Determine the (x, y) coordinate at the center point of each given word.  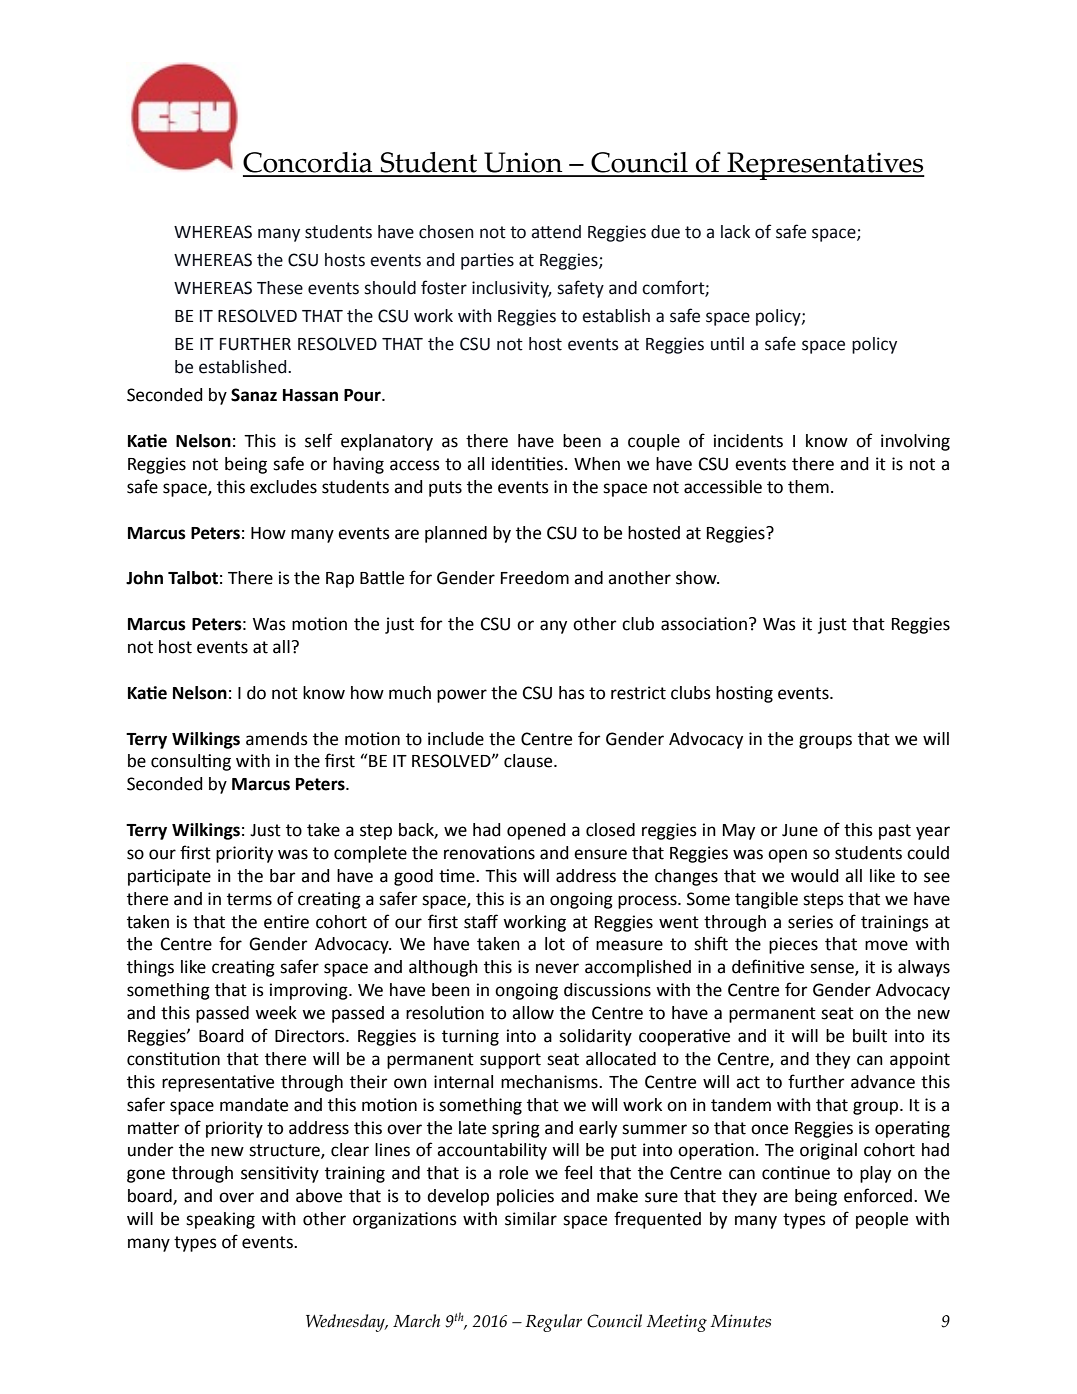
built (870, 1036)
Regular (553, 1323)
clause (529, 761)
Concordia (309, 164)
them (808, 487)
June (800, 830)
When (597, 464)
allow (533, 1013)
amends (277, 739)
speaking (220, 1220)
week (276, 1013)
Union (523, 164)
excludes (283, 487)
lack (735, 232)
